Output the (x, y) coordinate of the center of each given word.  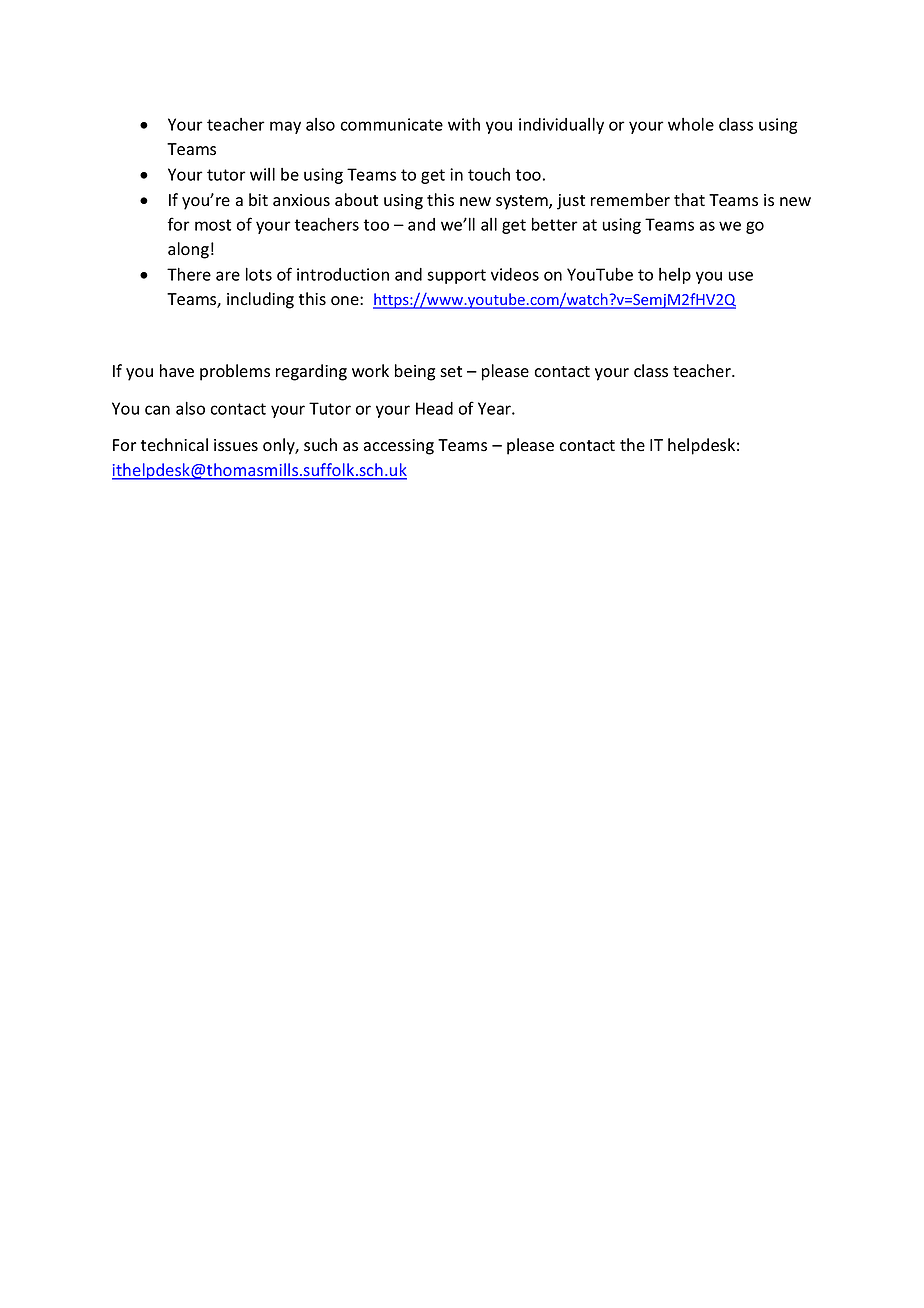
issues (236, 445)
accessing (399, 447)
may (285, 127)
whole (691, 124)
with (464, 124)
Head (434, 408)
